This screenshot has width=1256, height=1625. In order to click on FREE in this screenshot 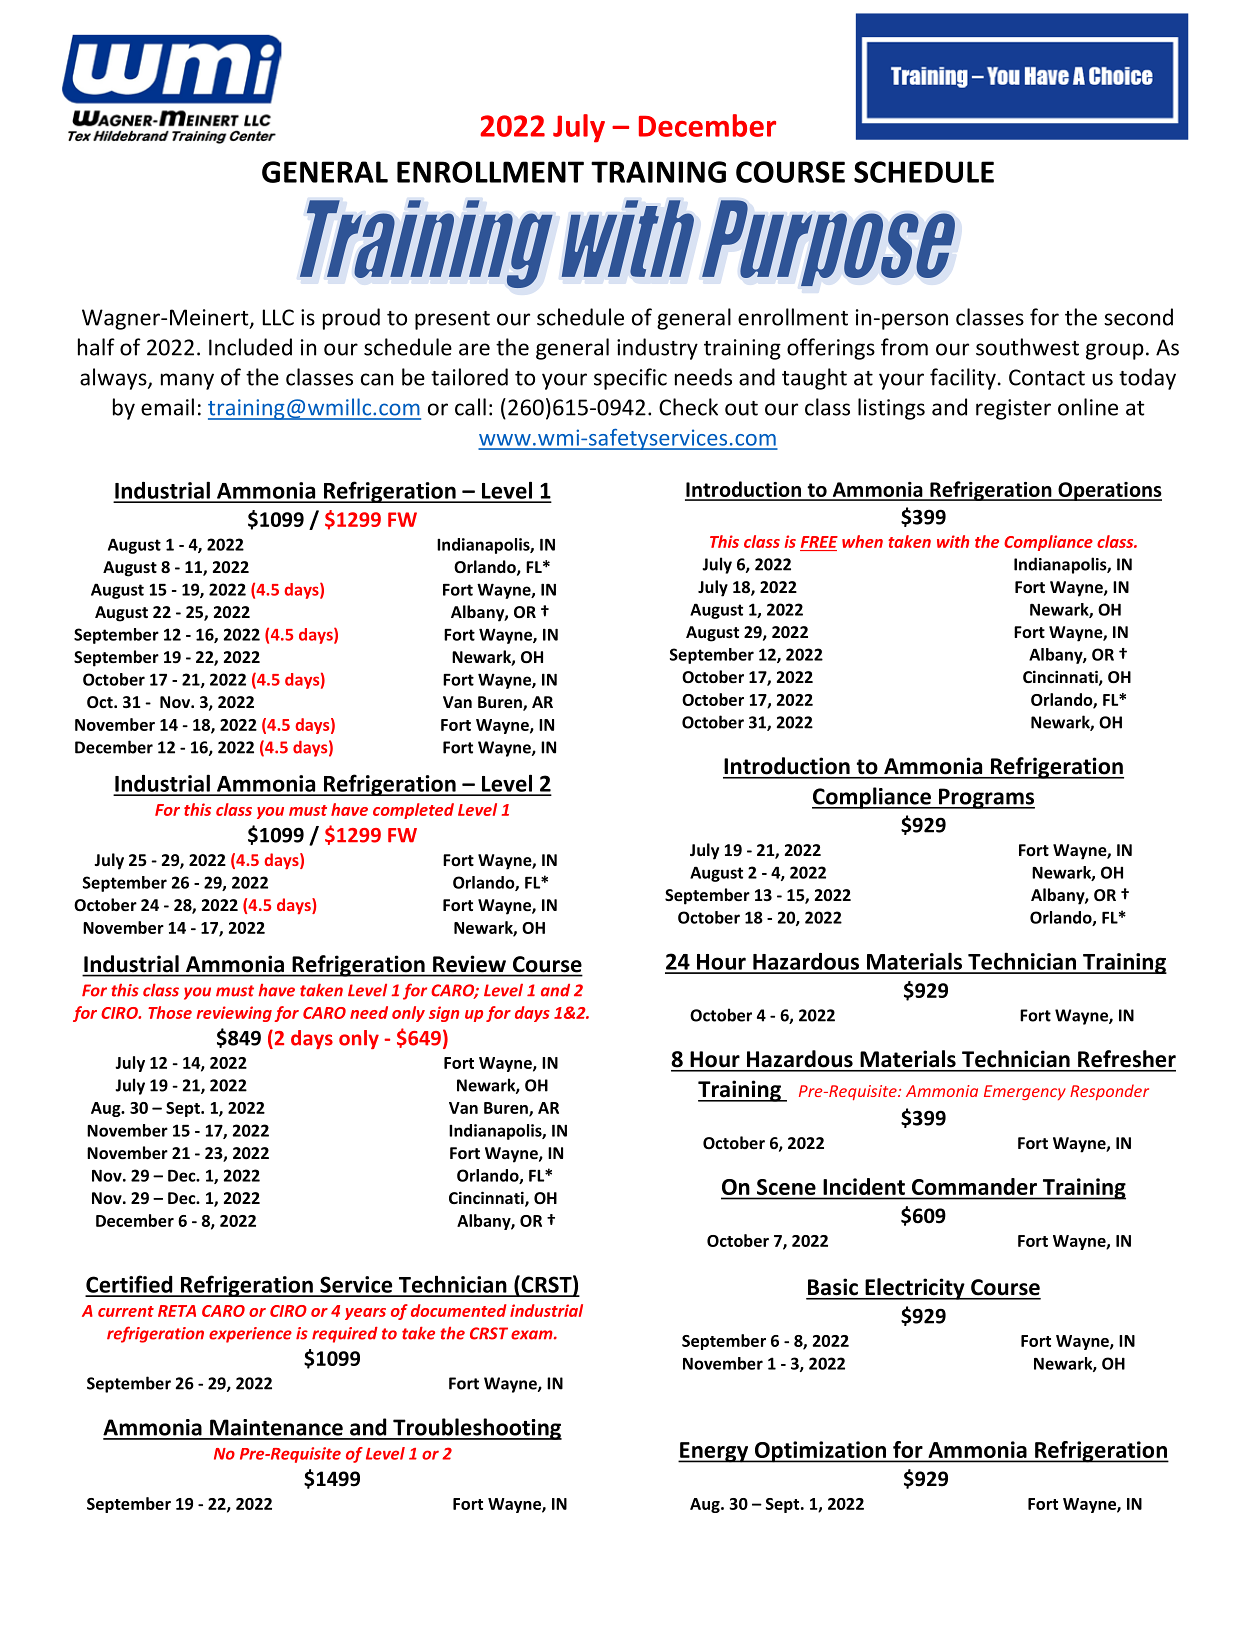, I will do `click(819, 542)`.
